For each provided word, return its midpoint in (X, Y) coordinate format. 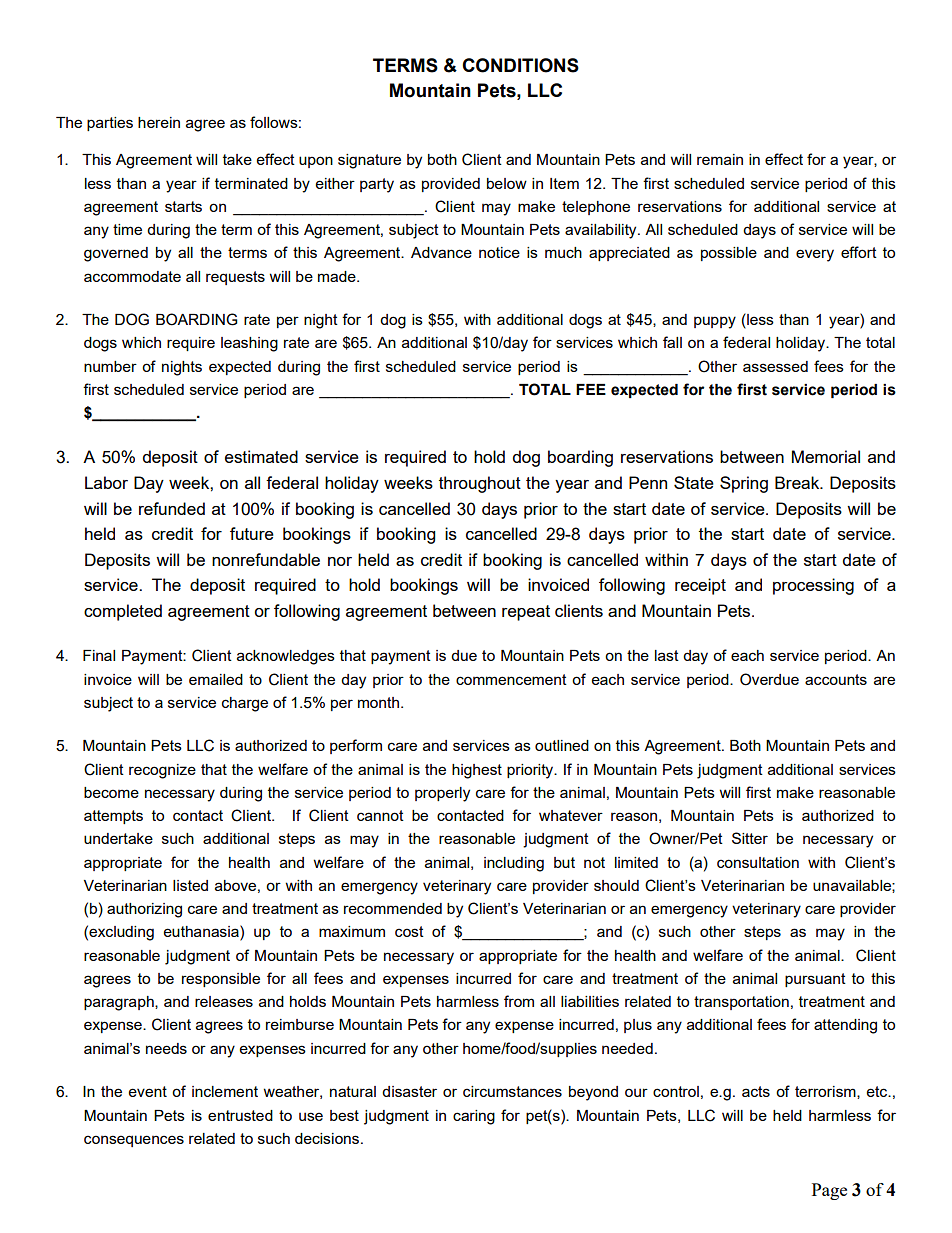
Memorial (826, 456)
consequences (134, 1141)
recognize (162, 771)
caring (474, 1117)
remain (720, 159)
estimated (261, 456)
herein (159, 122)
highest (477, 771)
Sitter (750, 838)
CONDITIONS (520, 65)
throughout (480, 484)
